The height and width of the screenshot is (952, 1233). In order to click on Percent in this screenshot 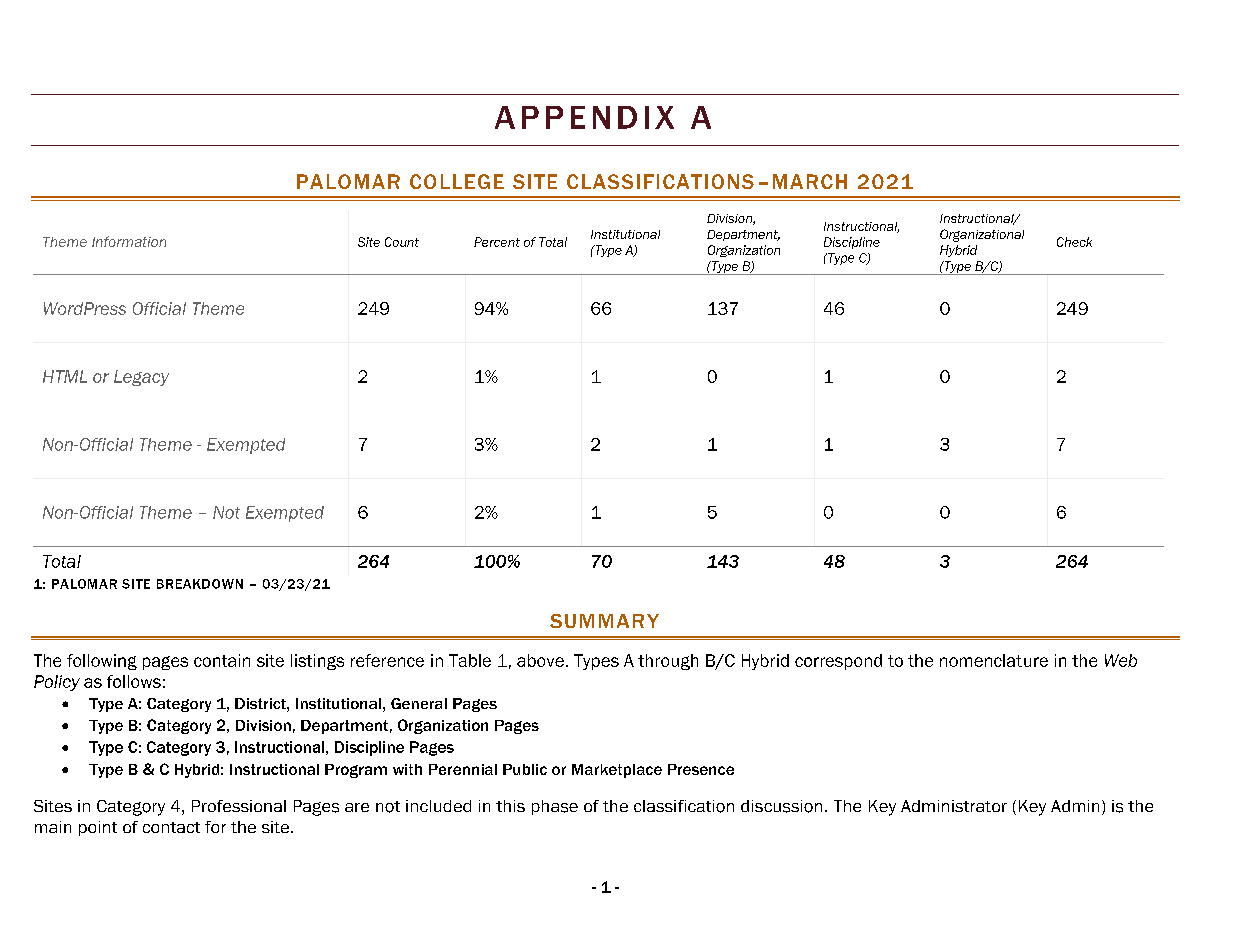, I will do `click(497, 242)`.
